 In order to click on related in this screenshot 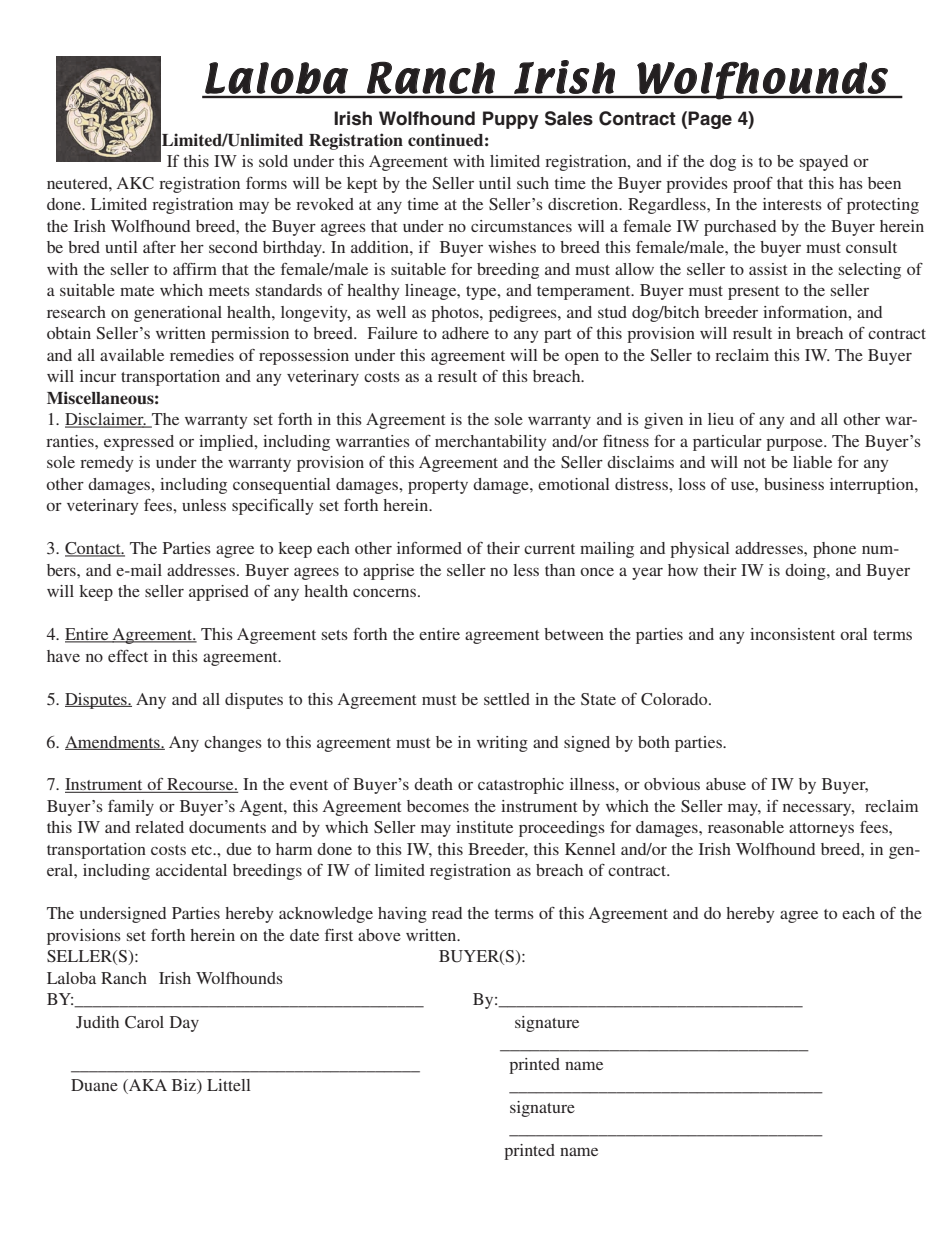, I will do `click(159, 827)`.
